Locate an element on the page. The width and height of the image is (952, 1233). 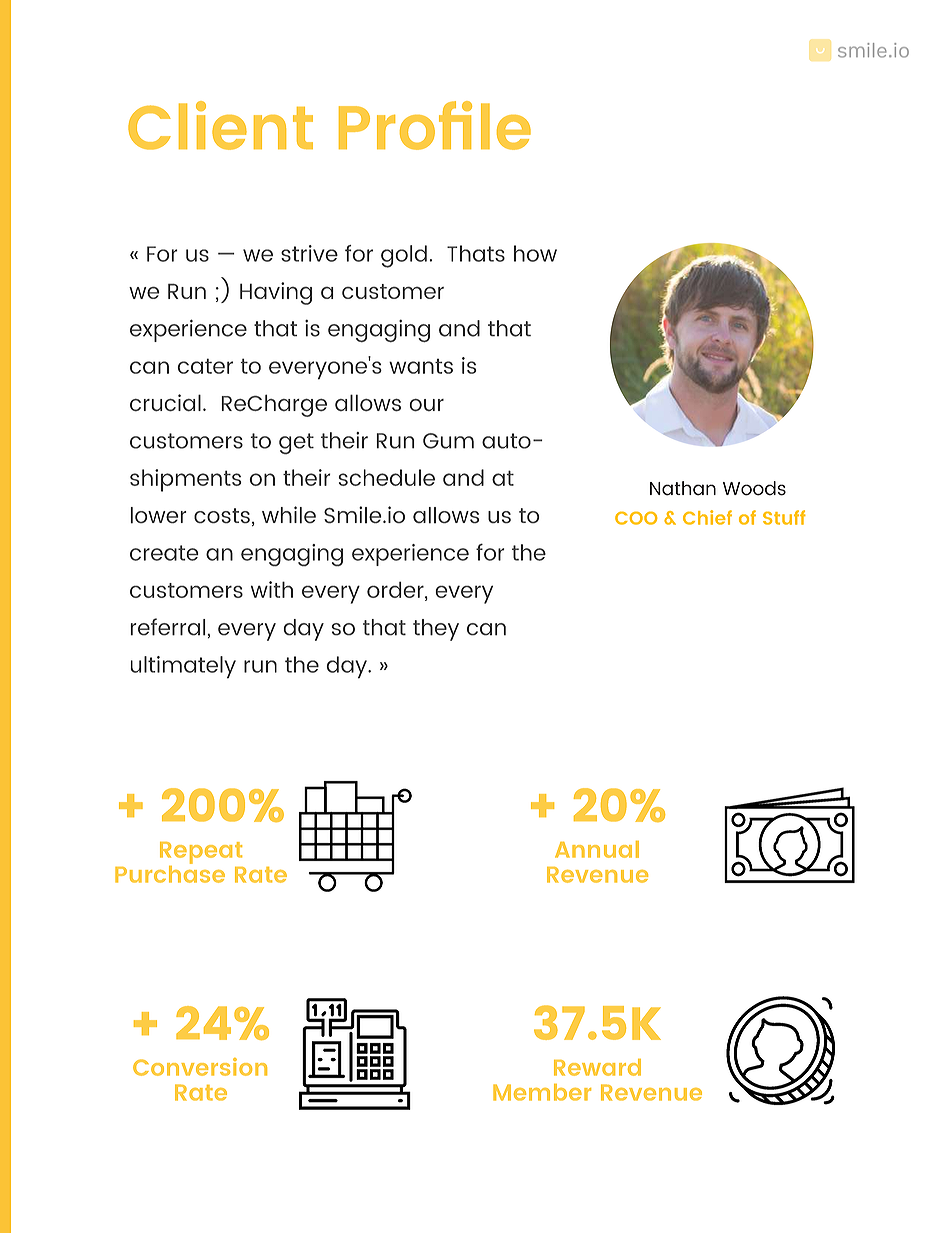
Annual is located at coordinates (597, 849).
